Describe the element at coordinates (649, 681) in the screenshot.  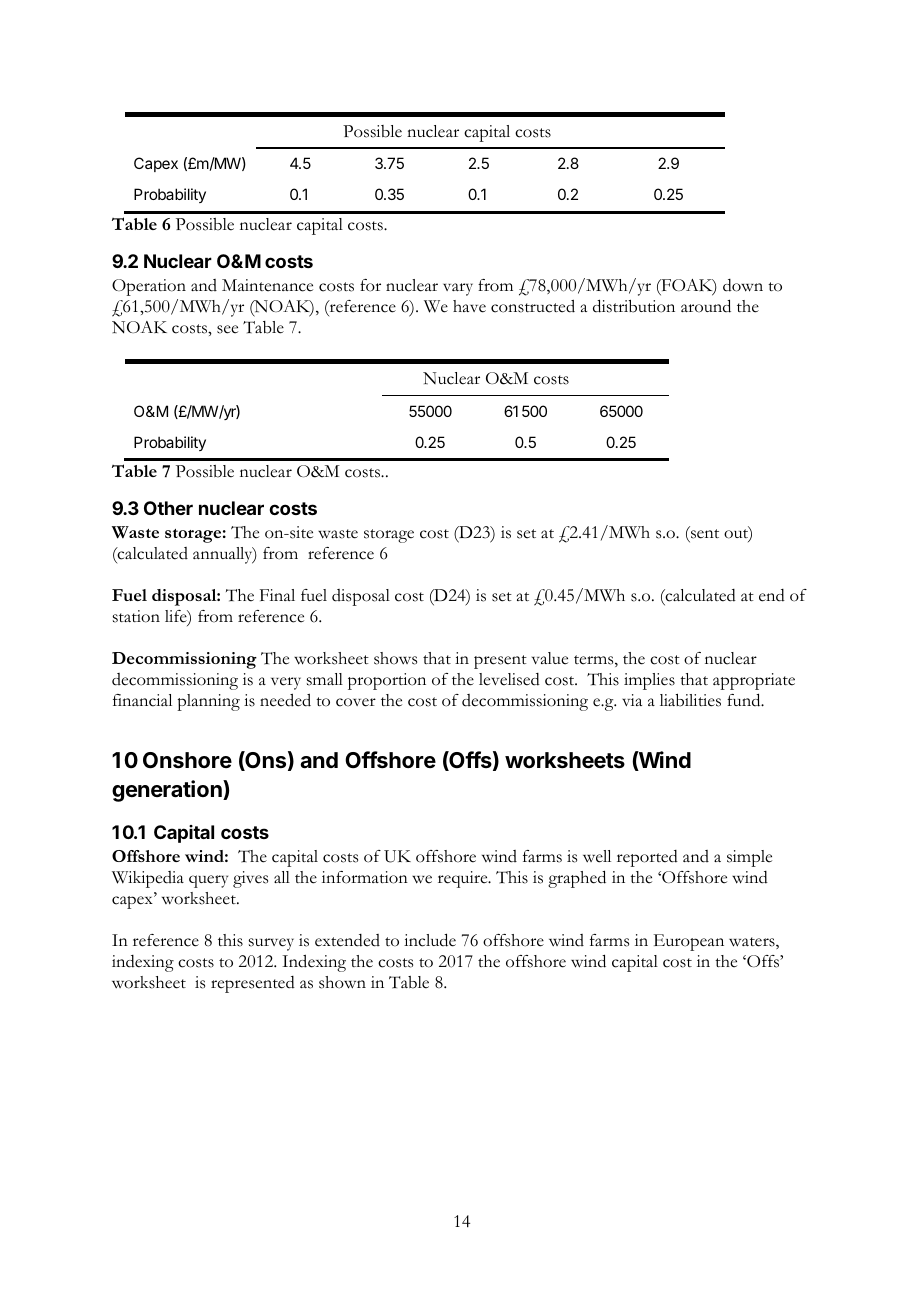
I see `implies` at that location.
